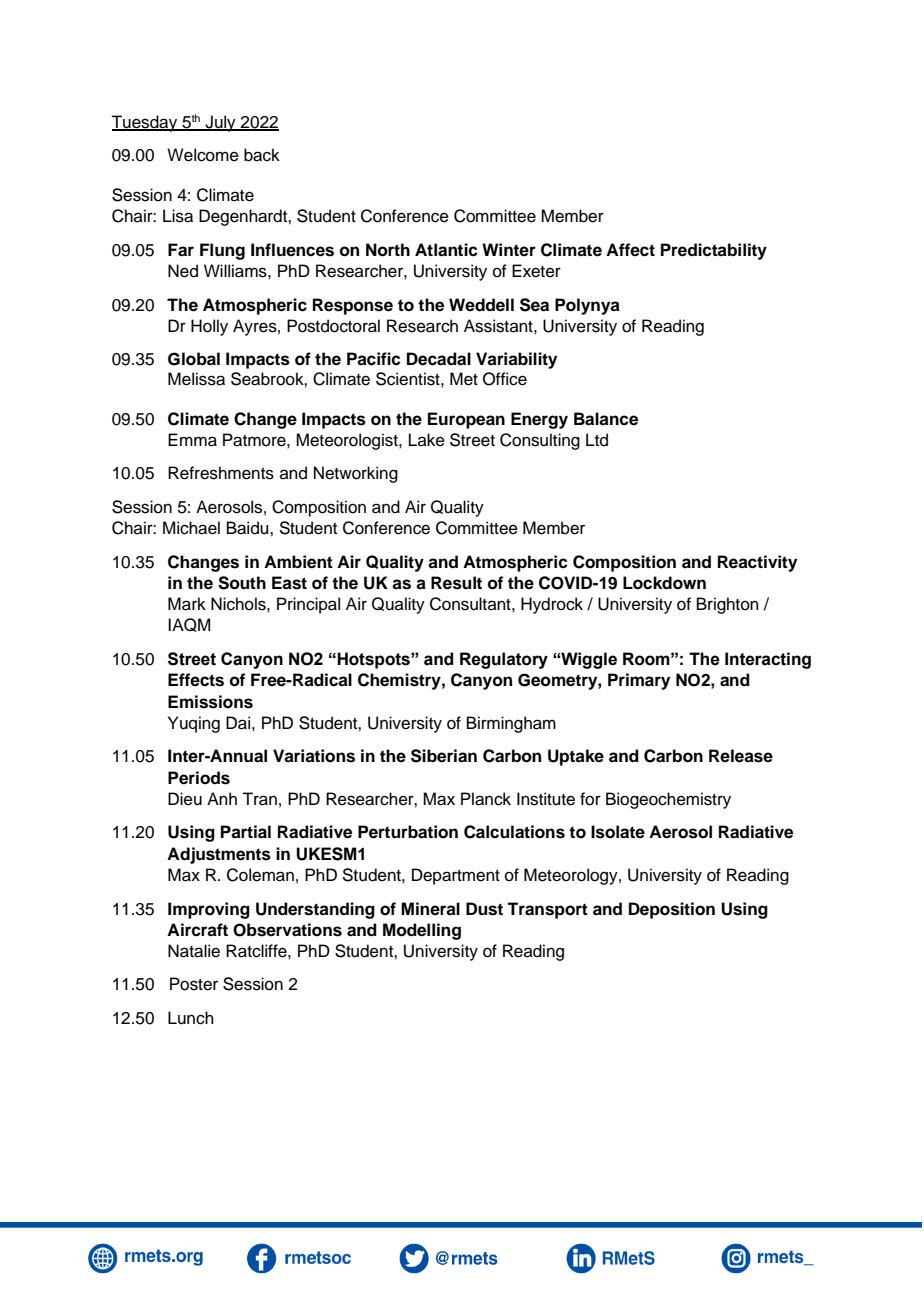  Describe the element at coordinates (466, 420) in the image. I see `European` at that location.
